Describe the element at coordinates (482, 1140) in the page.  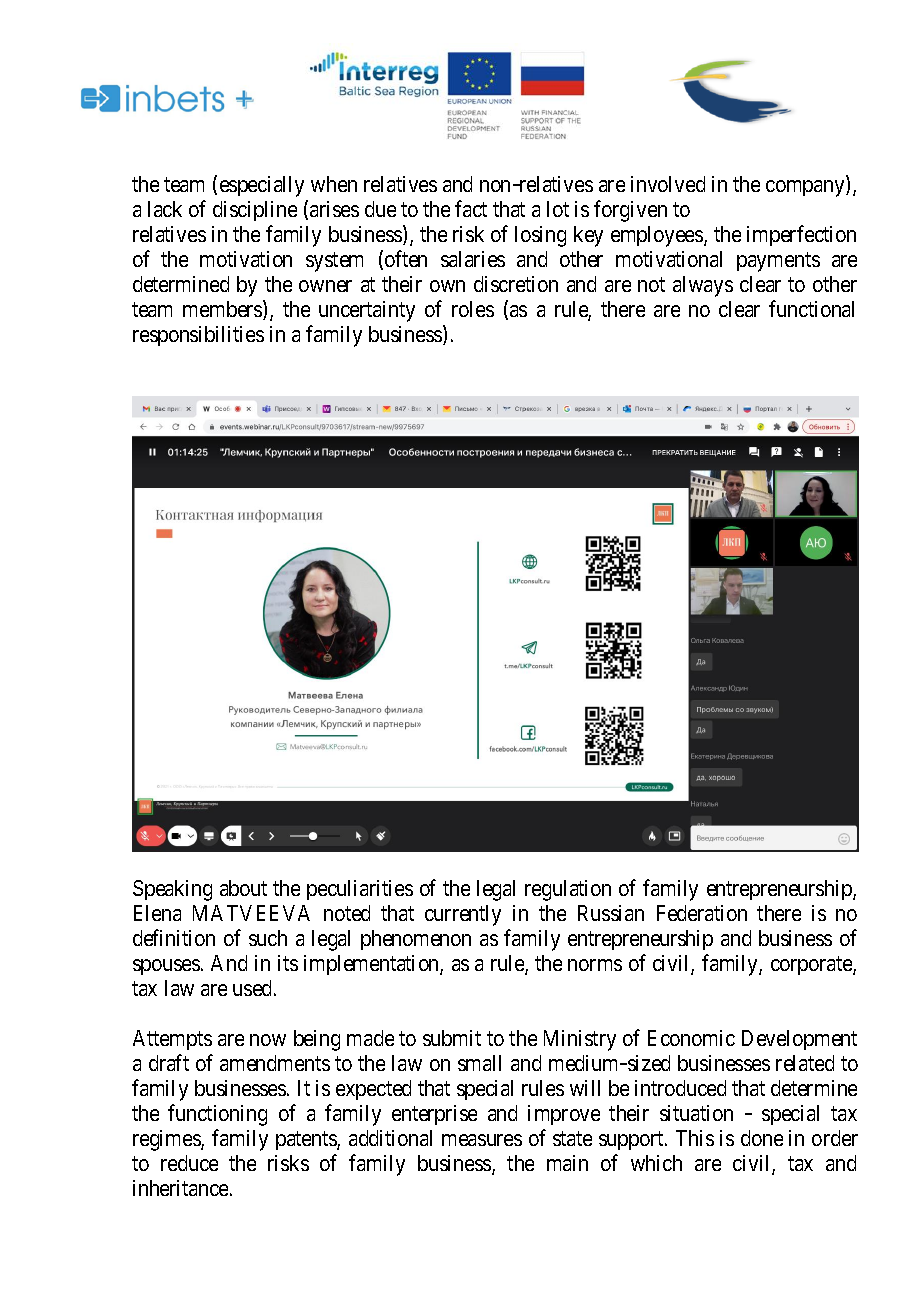
I see `measures` at that location.
